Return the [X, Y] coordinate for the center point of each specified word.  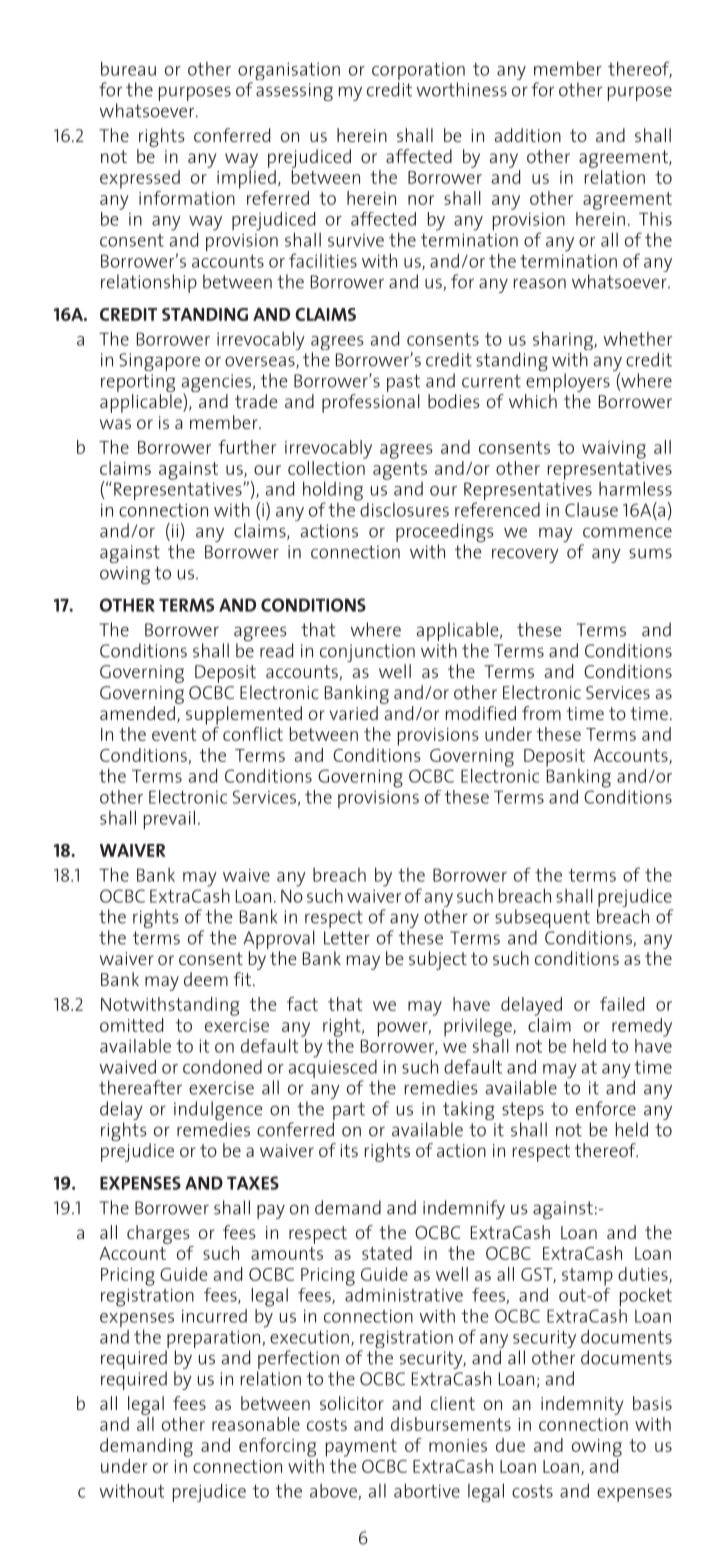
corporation [418, 73]
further [247, 447]
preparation [214, 1340]
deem [206, 979]
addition [528, 135]
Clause [591, 510]
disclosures [403, 508]
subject [438, 960]
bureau [128, 68]
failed [622, 1004]
